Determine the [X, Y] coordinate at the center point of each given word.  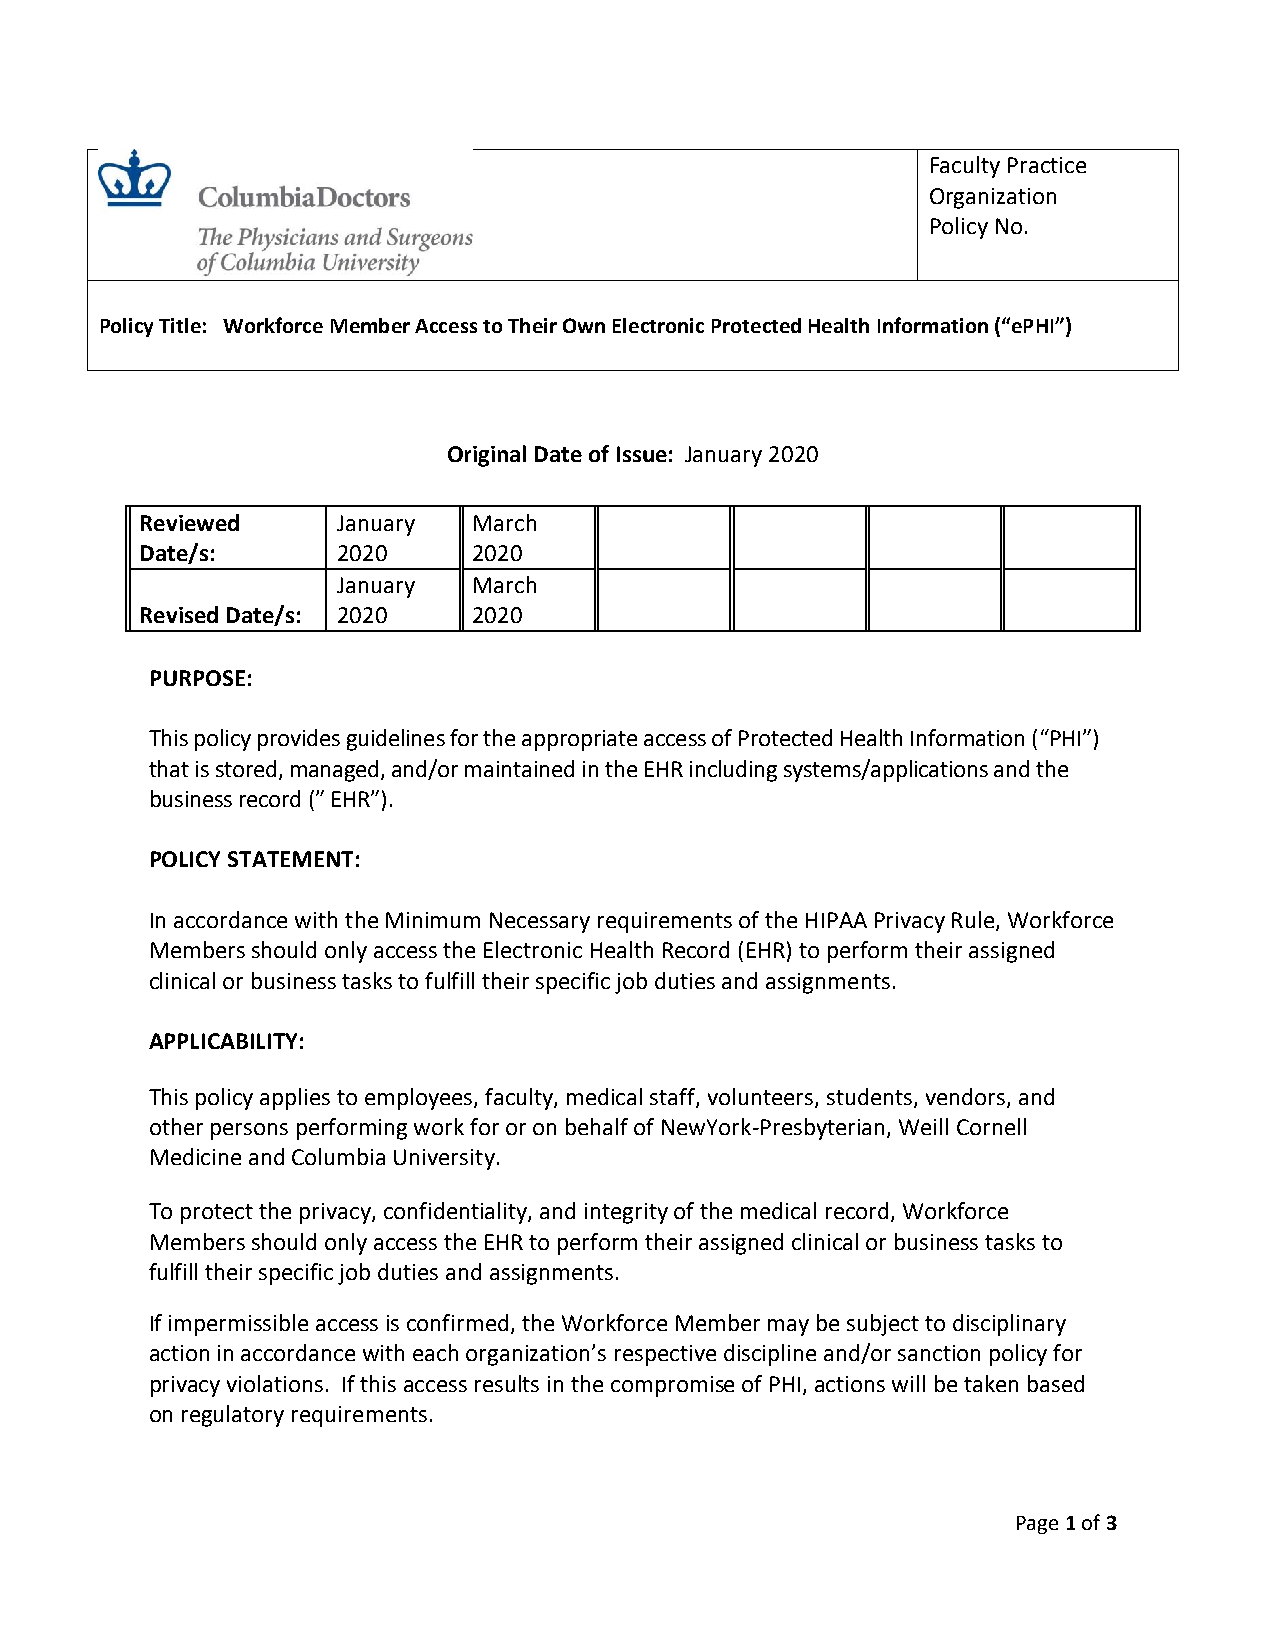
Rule [974, 921]
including [733, 771]
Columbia [338, 1156]
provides [299, 740]
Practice [1047, 165]
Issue [642, 454]
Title [180, 325]
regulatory [233, 1416]
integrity [626, 1213]
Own [584, 325]
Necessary [540, 922]
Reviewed [190, 522]
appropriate [579, 740]
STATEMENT [290, 859]
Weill [923, 1126]
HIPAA [836, 920]
